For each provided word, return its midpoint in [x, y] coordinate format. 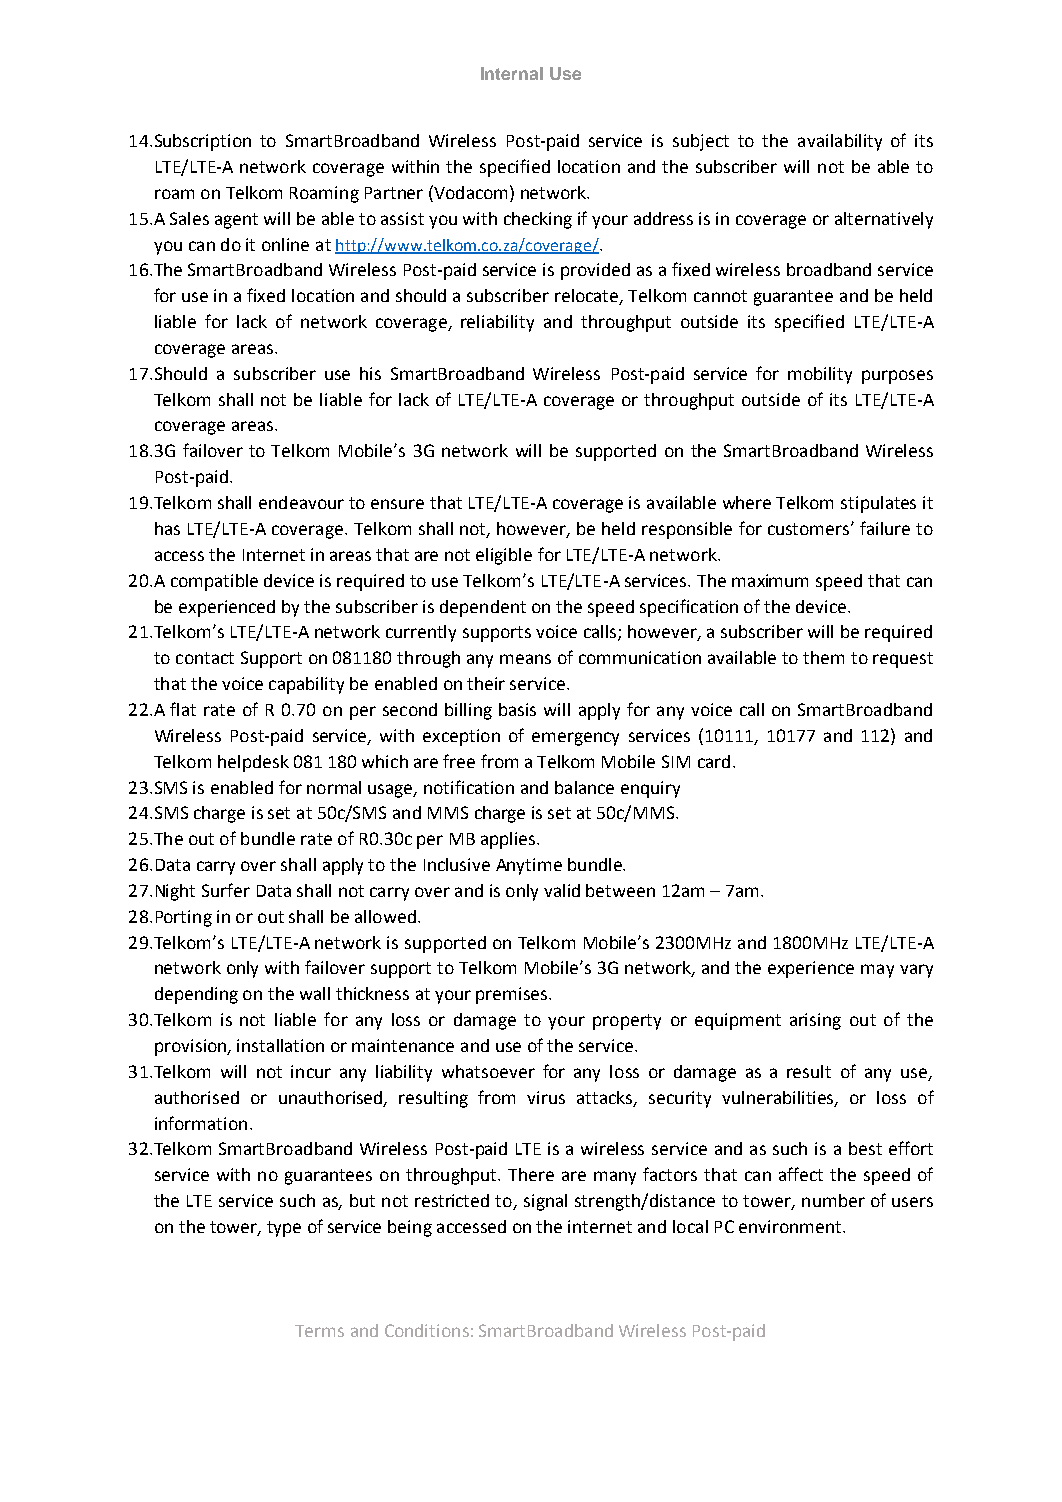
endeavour [301, 502]
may [877, 971]
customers [810, 529]
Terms [319, 1331]
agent [236, 221]
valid [562, 890]
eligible [504, 556]
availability [840, 142]
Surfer [226, 890]
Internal [512, 73]
